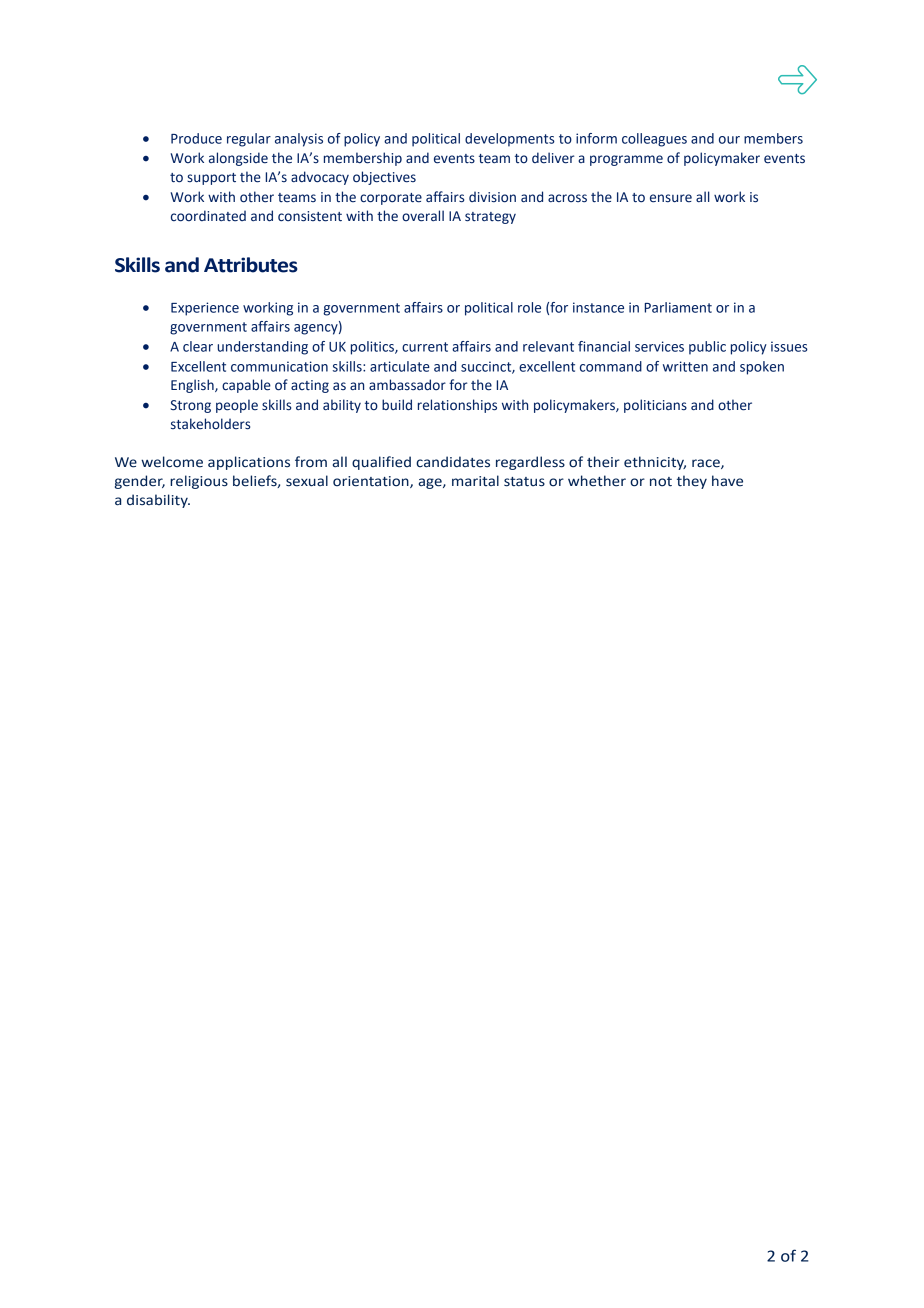 The height and width of the page is (1308, 924). What do you see at coordinates (205, 309) in the page?
I see `Experience` at bounding box center [205, 309].
